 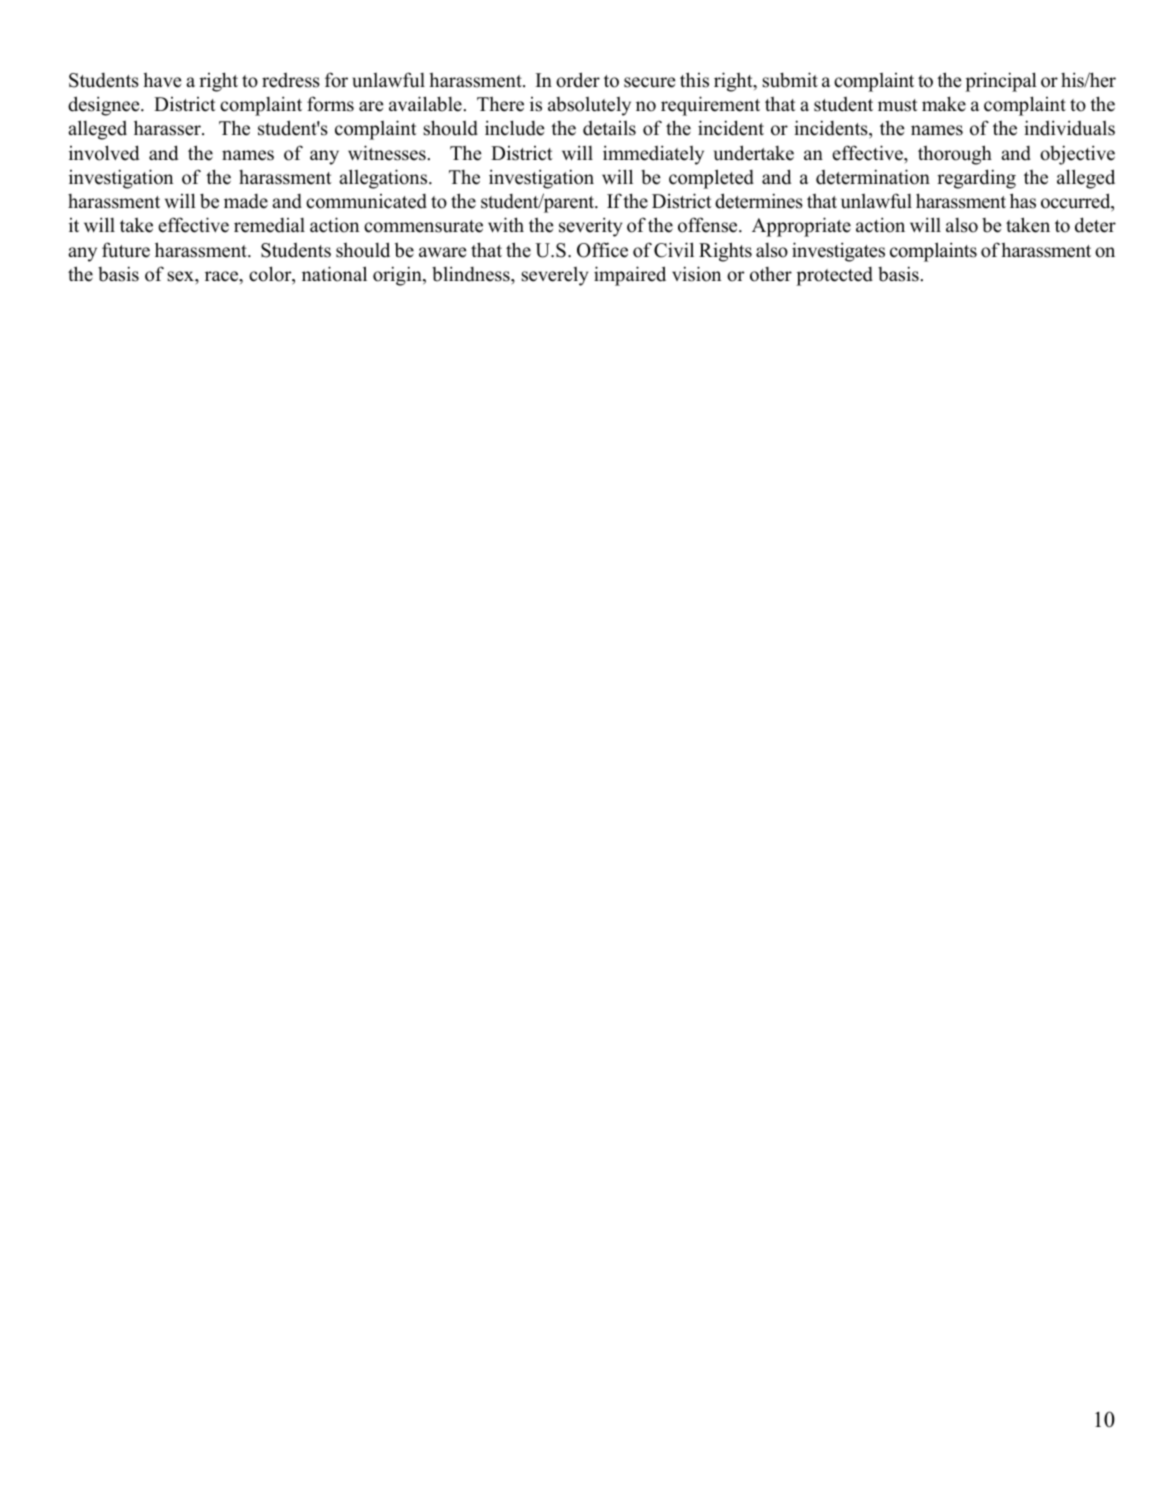 I want to click on completed, so click(x=711, y=179).
